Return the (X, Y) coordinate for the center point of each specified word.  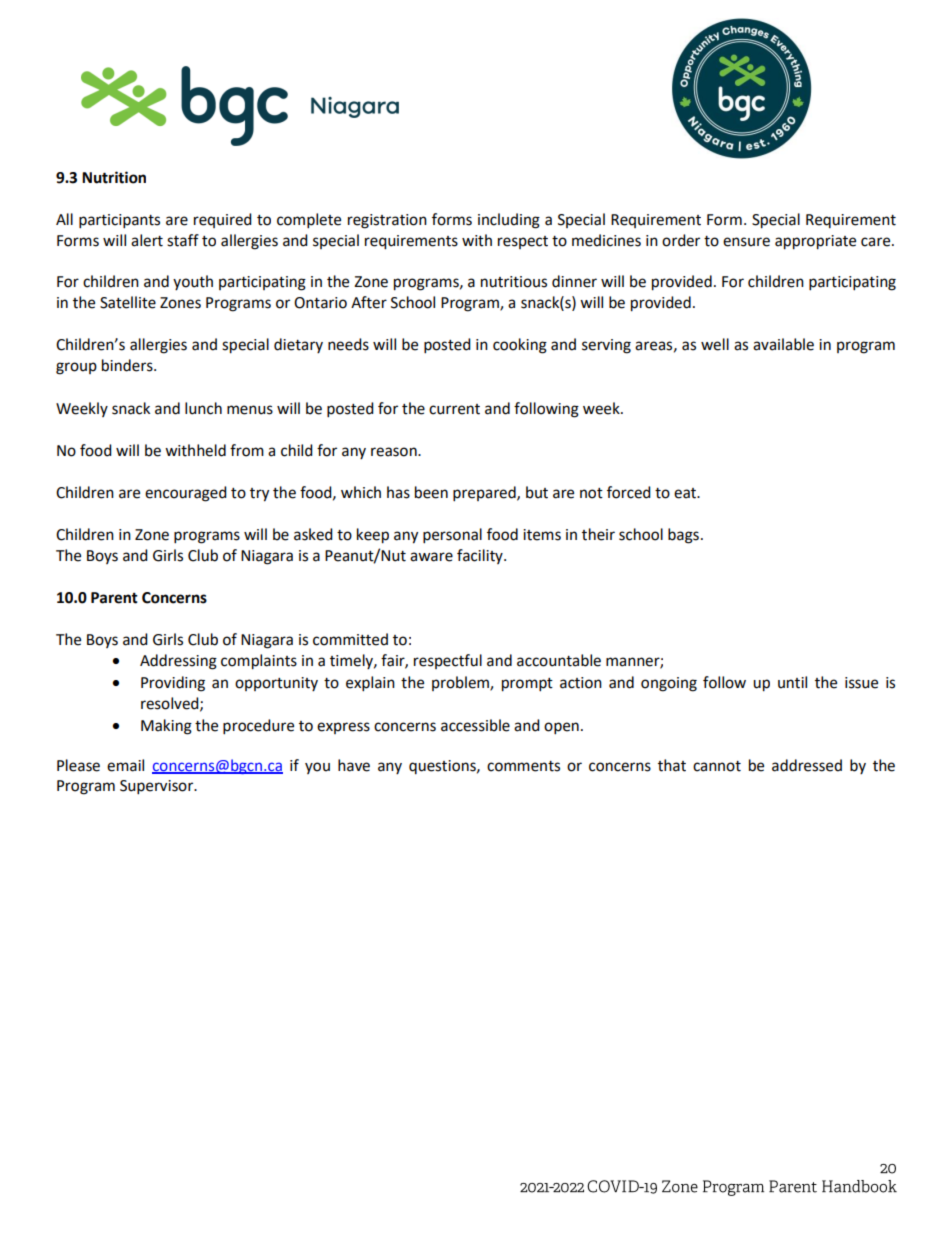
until (792, 682)
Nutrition (114, 177)
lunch (203, 408)
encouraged (186, 494)
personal (452, 536)
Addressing (178, 662)
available (783, 344)
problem (461, 683)
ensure (746, 242)
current (454, 409)
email (125, 765)
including (509, 221)
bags (683, 536)
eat (686, 493)
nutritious (514, 282)
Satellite (128, 302)
